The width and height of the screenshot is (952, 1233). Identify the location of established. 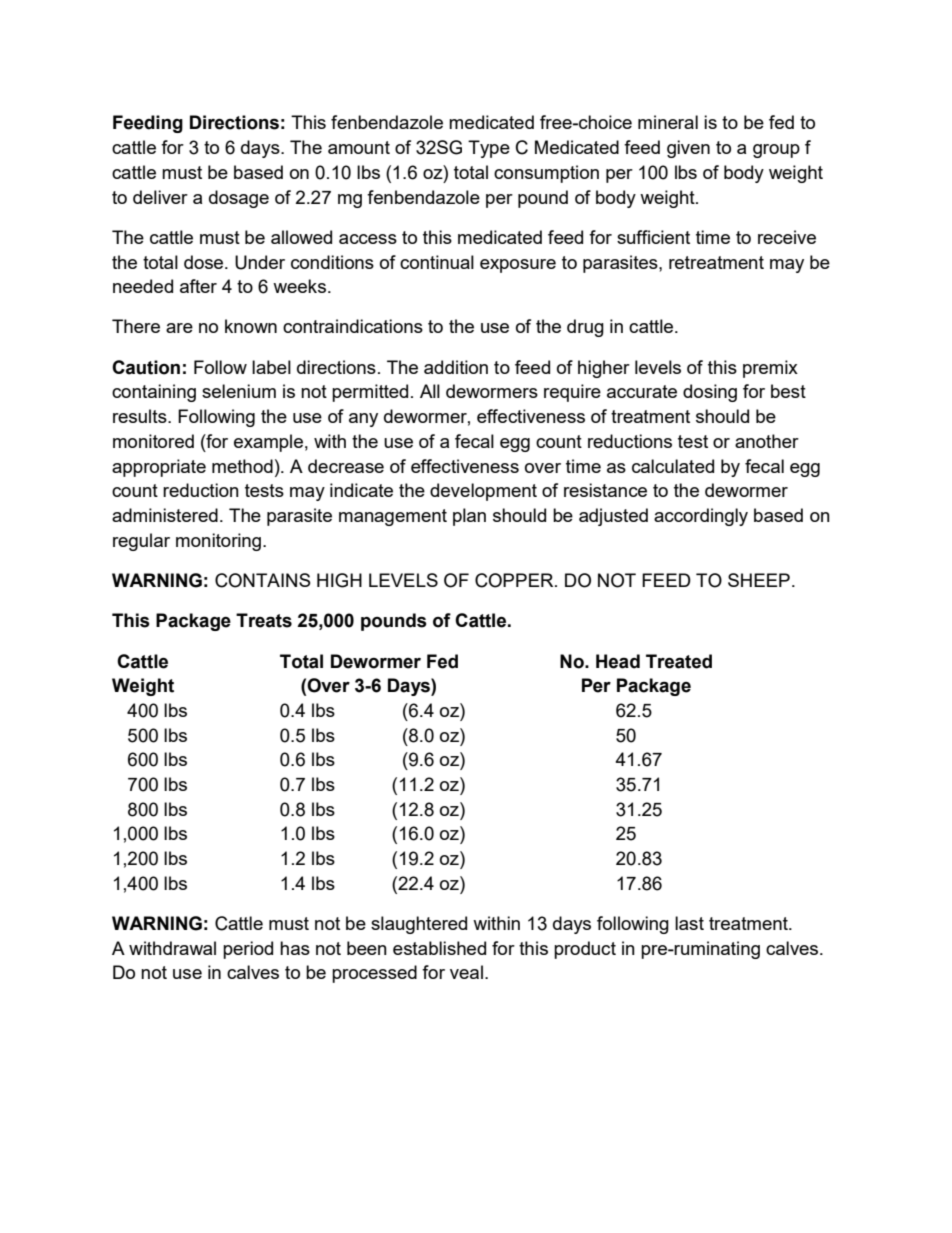
(439, 948).
